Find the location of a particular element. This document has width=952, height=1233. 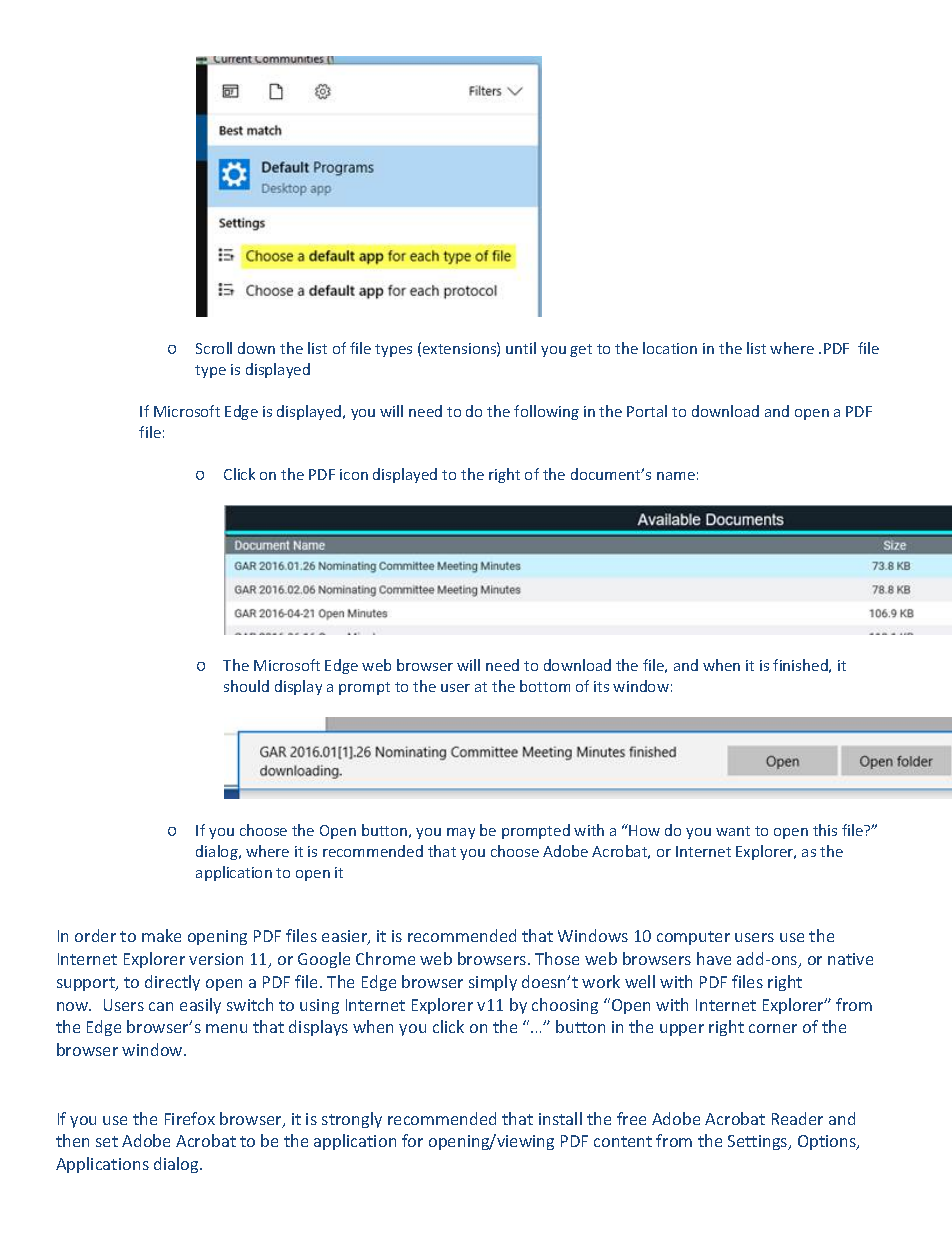

until is located at coordinates (521, 348).
